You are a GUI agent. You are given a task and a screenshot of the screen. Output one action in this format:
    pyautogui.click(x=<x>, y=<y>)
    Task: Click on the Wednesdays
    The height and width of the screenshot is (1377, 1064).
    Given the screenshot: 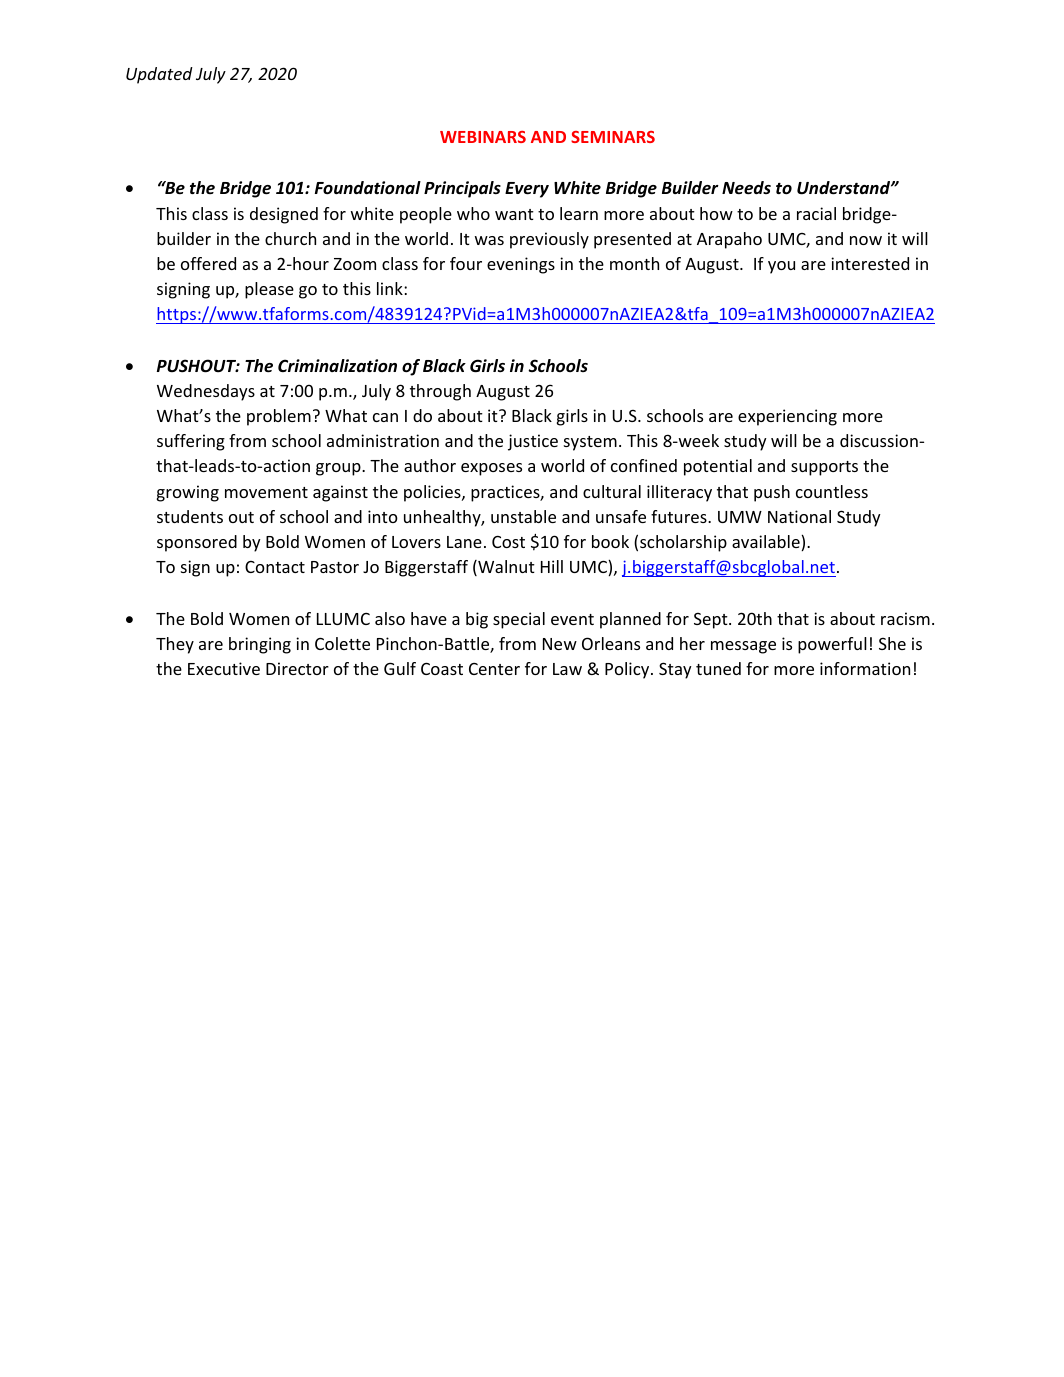 What is the action you would take?
    pyautogui.click(x=206, y=392)
